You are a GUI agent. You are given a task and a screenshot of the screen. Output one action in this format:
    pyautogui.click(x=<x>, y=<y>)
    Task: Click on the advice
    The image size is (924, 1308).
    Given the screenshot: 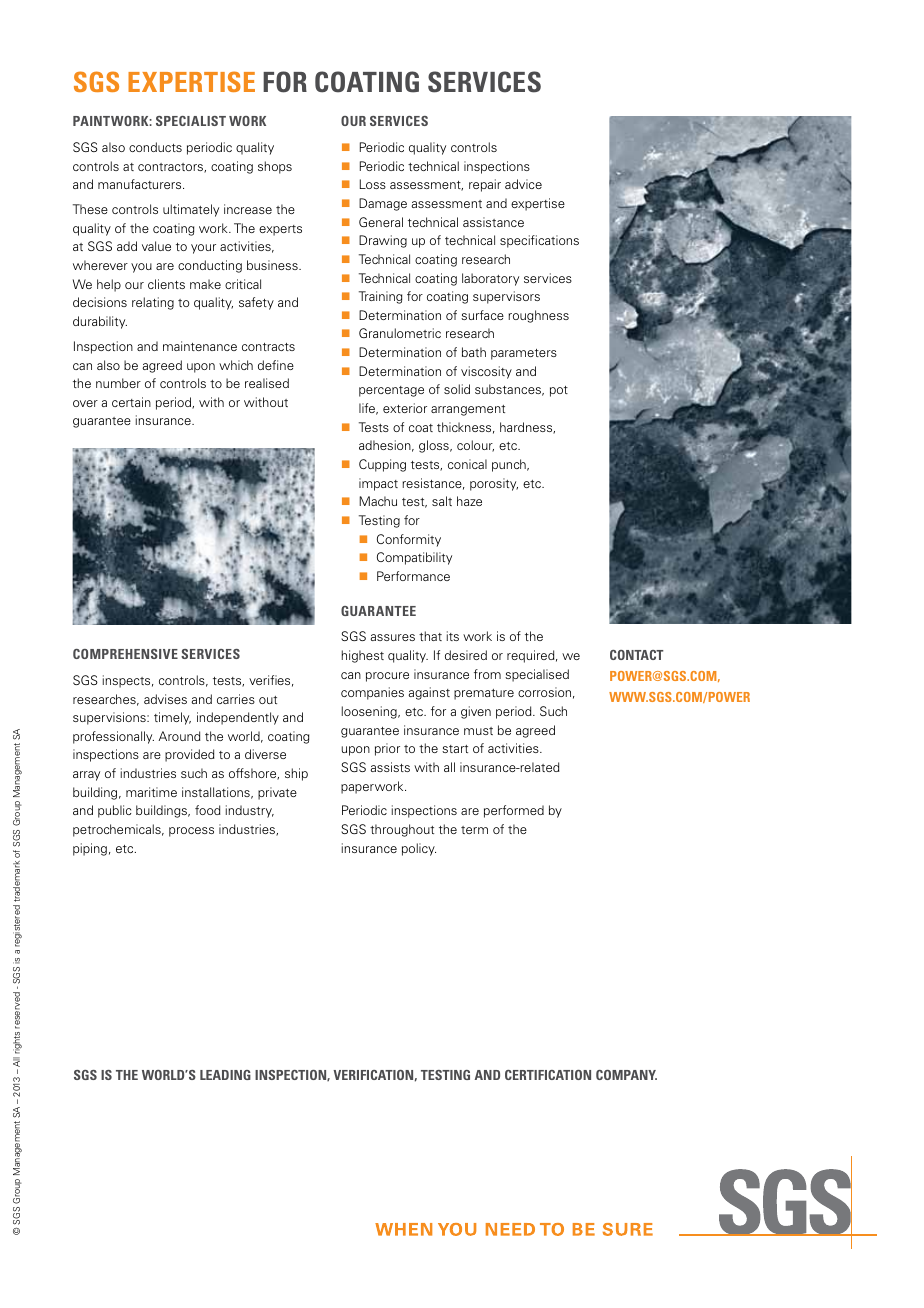 What is the action you would take?
    pyautogui.click(x=523, y=184)
